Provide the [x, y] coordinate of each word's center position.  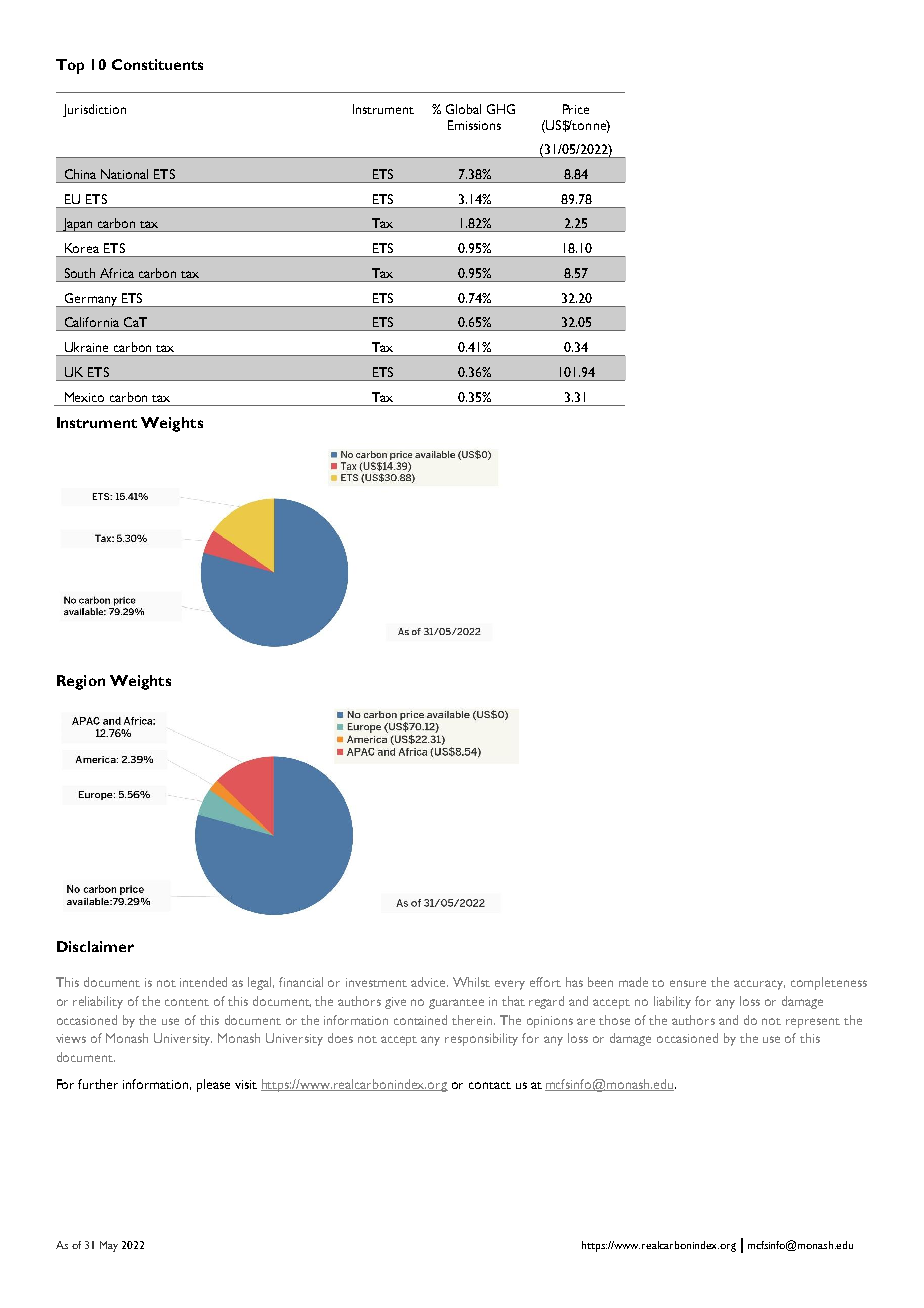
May [109, 1246]
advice [429, 982]
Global [463, 109]
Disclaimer [95, 946]
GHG [501, 109]
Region [81, 682]
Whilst [471, 982]
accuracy [759, 985]
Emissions [474, 125]
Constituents [157, 64]
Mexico [84, 397]
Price [576, 109]
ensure [688, 983]
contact [490, 1085]
